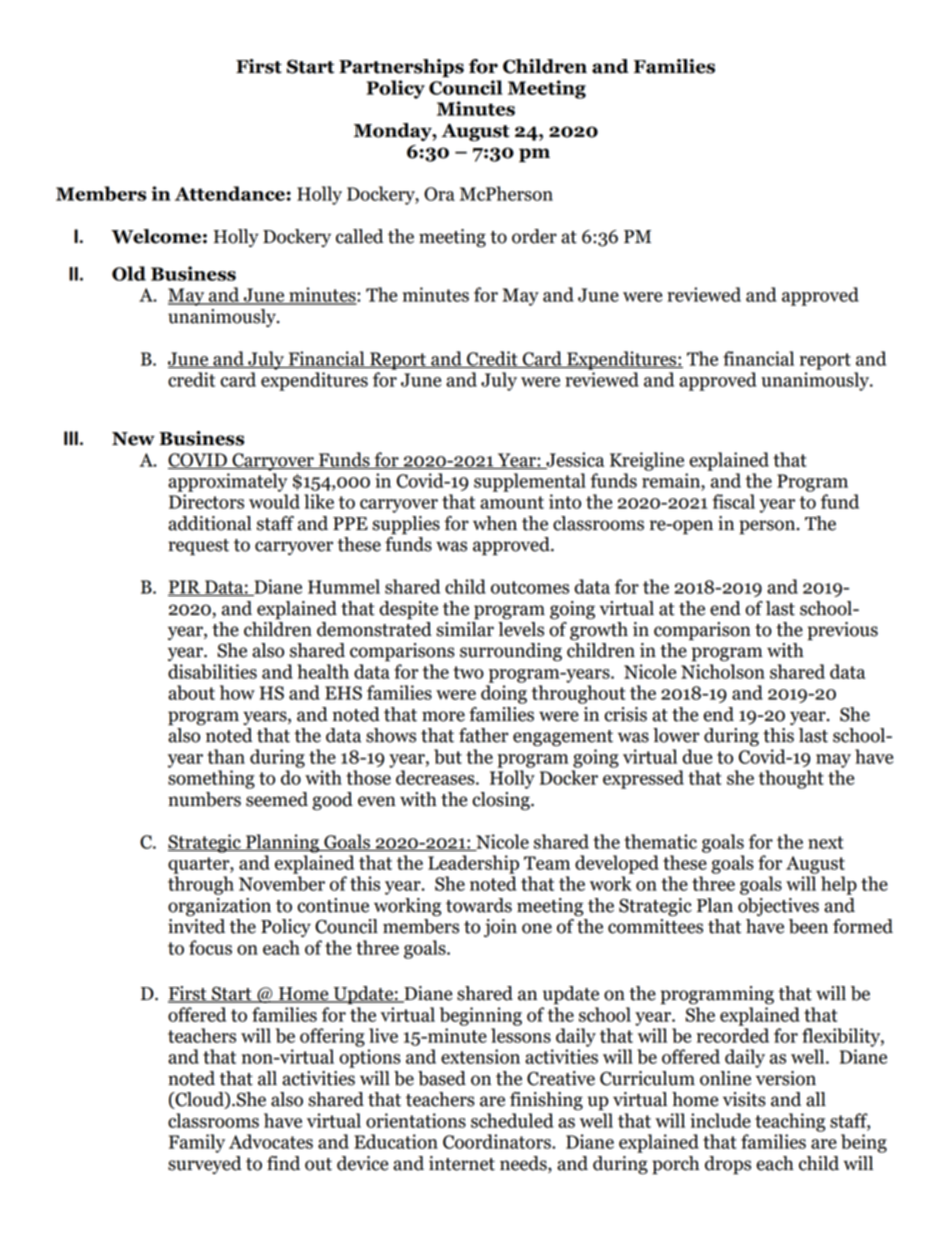 The image size is (952, 1233). What do you see at coordinates (197, 1143) in the screenshot?
I see `Family` at bounding box center [197, 1143].
